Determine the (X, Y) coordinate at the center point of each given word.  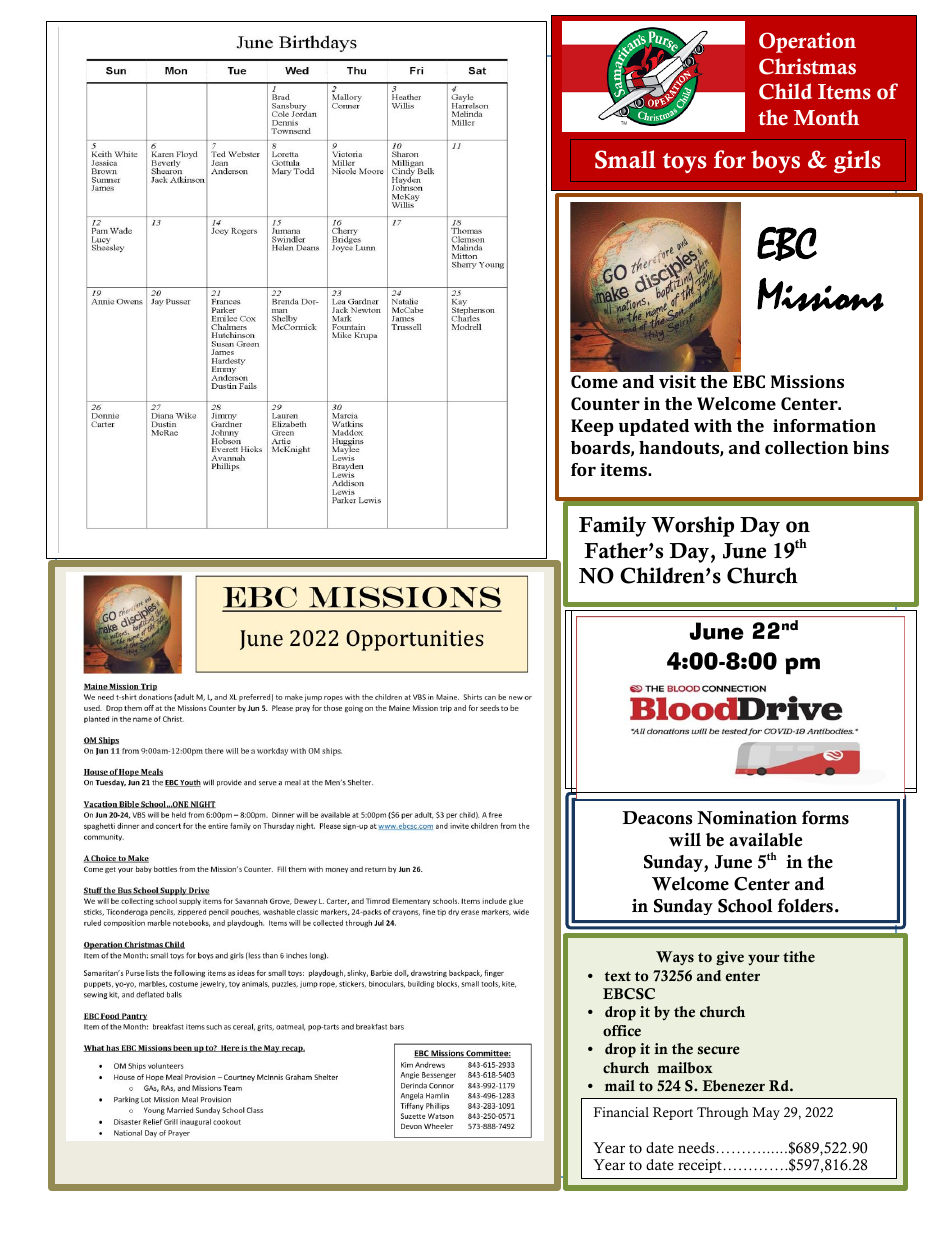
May (766, 1113)
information (824, 425)
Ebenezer (733, 1086)
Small (625, 159)
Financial (621, 1112)
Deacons (657, 818)
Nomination (747, 818)
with (713, 425)
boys (775, 161)
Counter (605, 403)
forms (825, 817)
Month (826, 117)
